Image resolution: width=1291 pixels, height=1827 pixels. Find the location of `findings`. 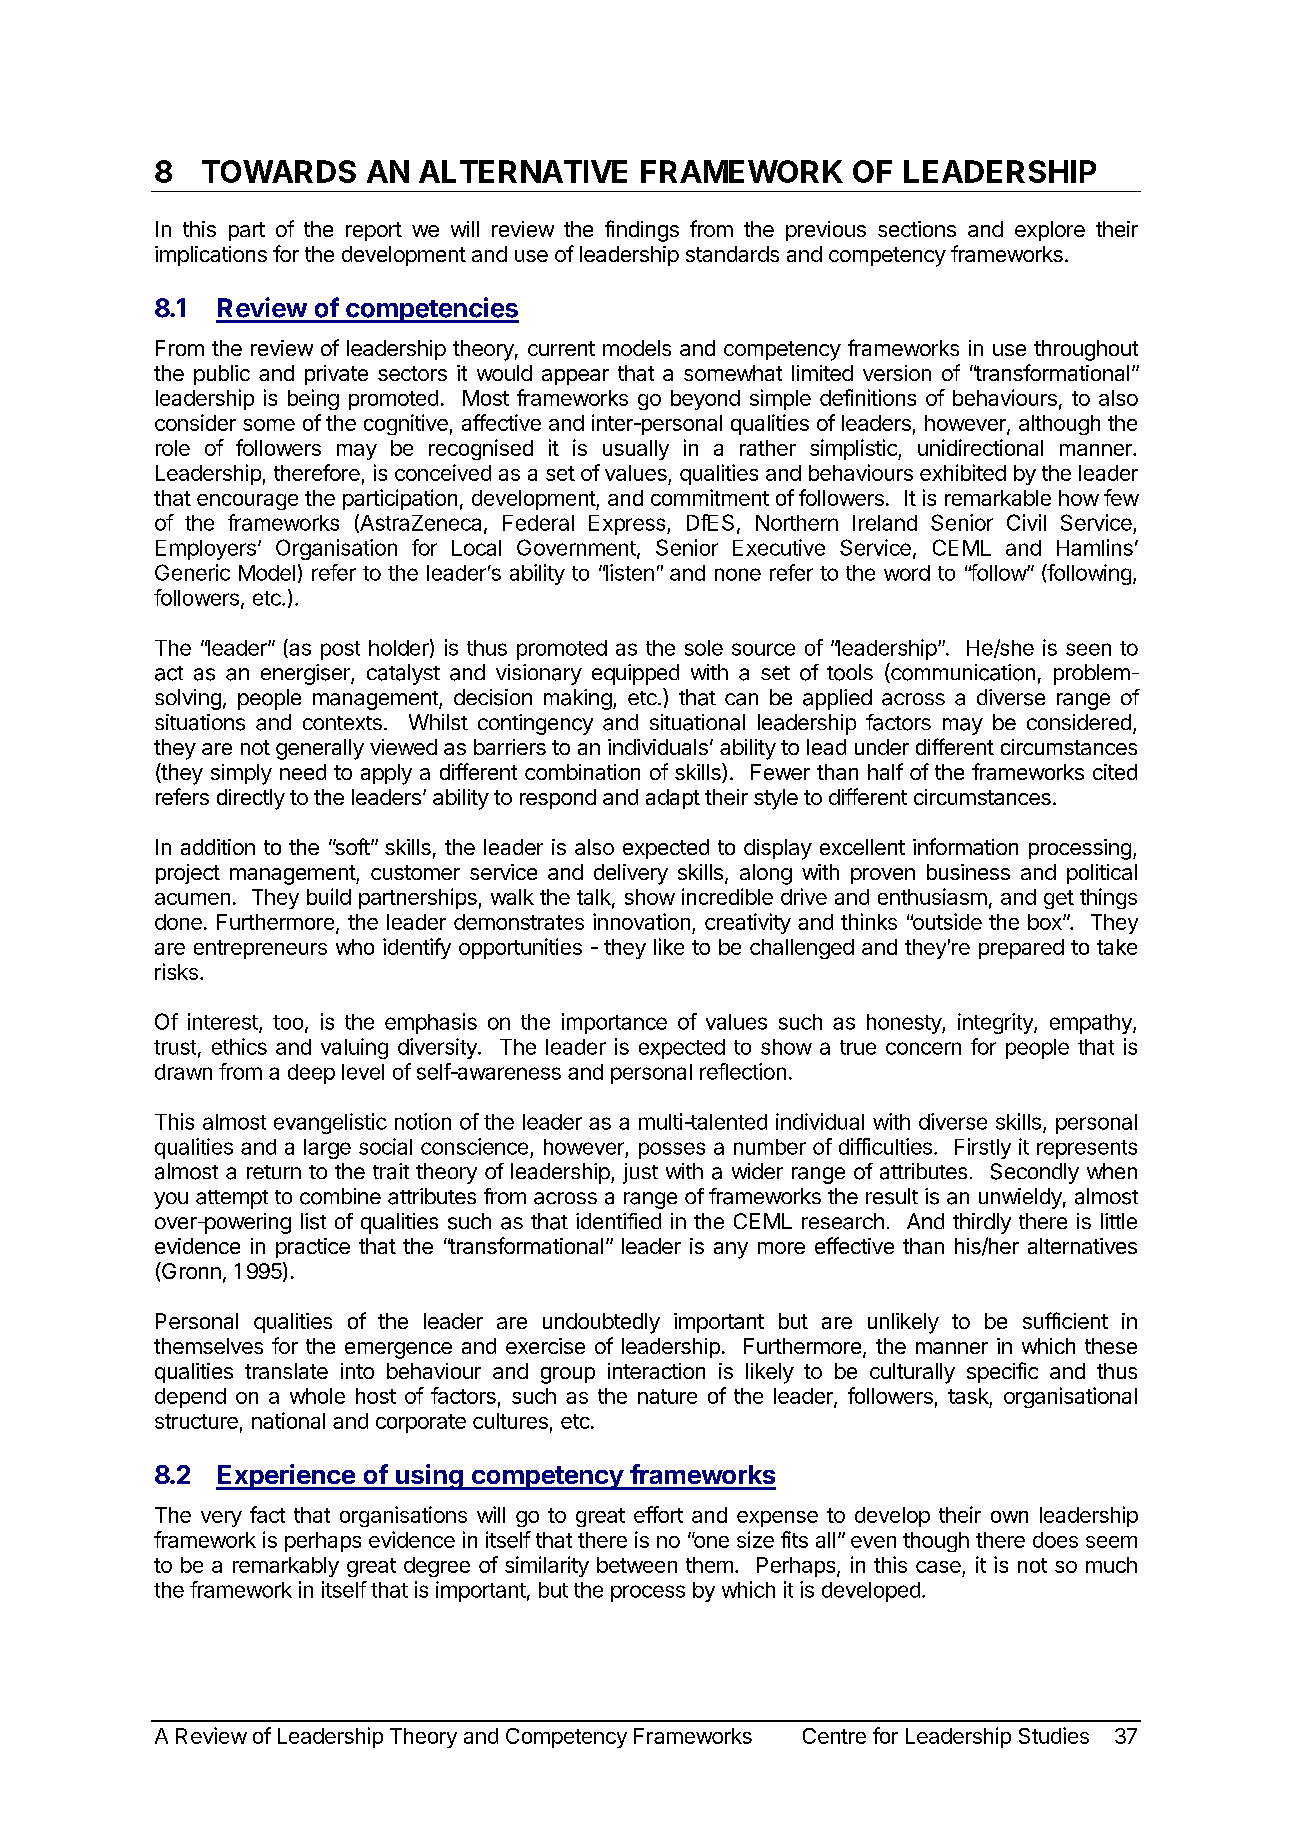

findings is located at coordinates (642, 231).
